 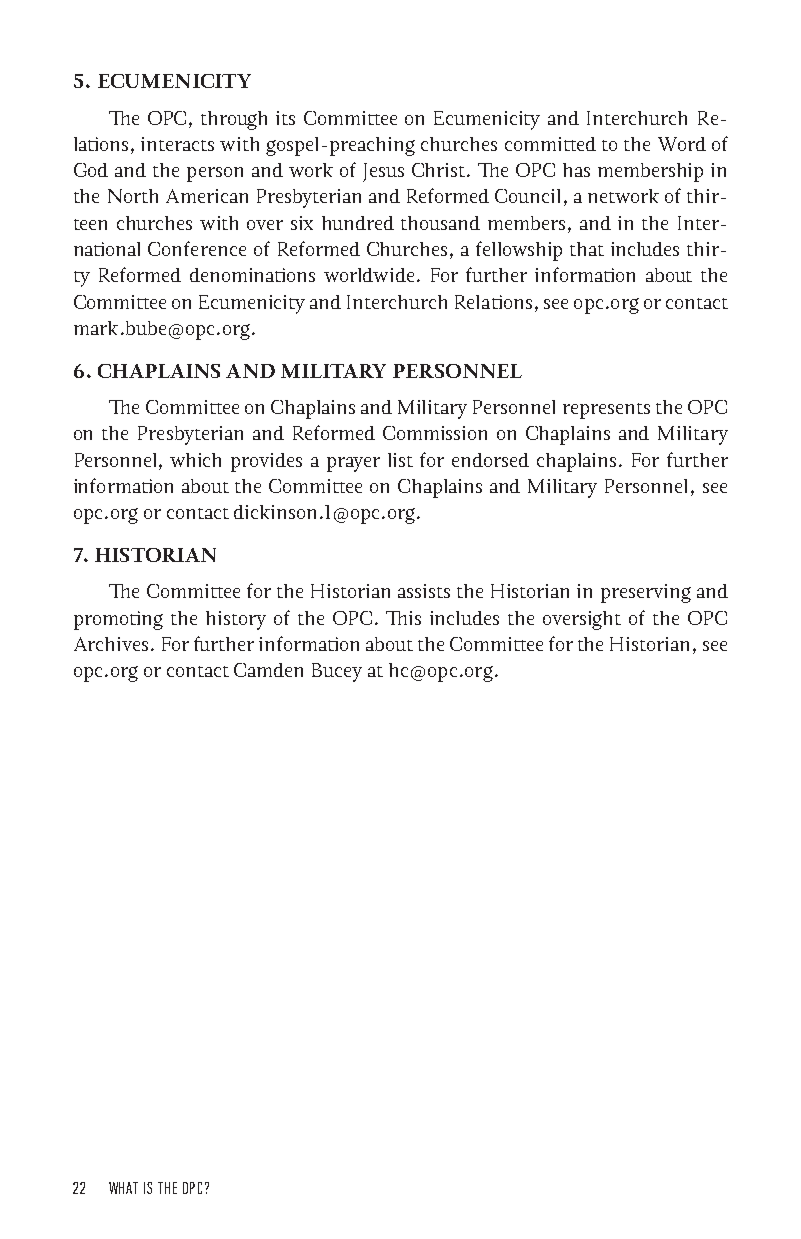 What do you see at coordinates (111, 644) in the page?
I see `Archives` at bounding box center [111, 644].
